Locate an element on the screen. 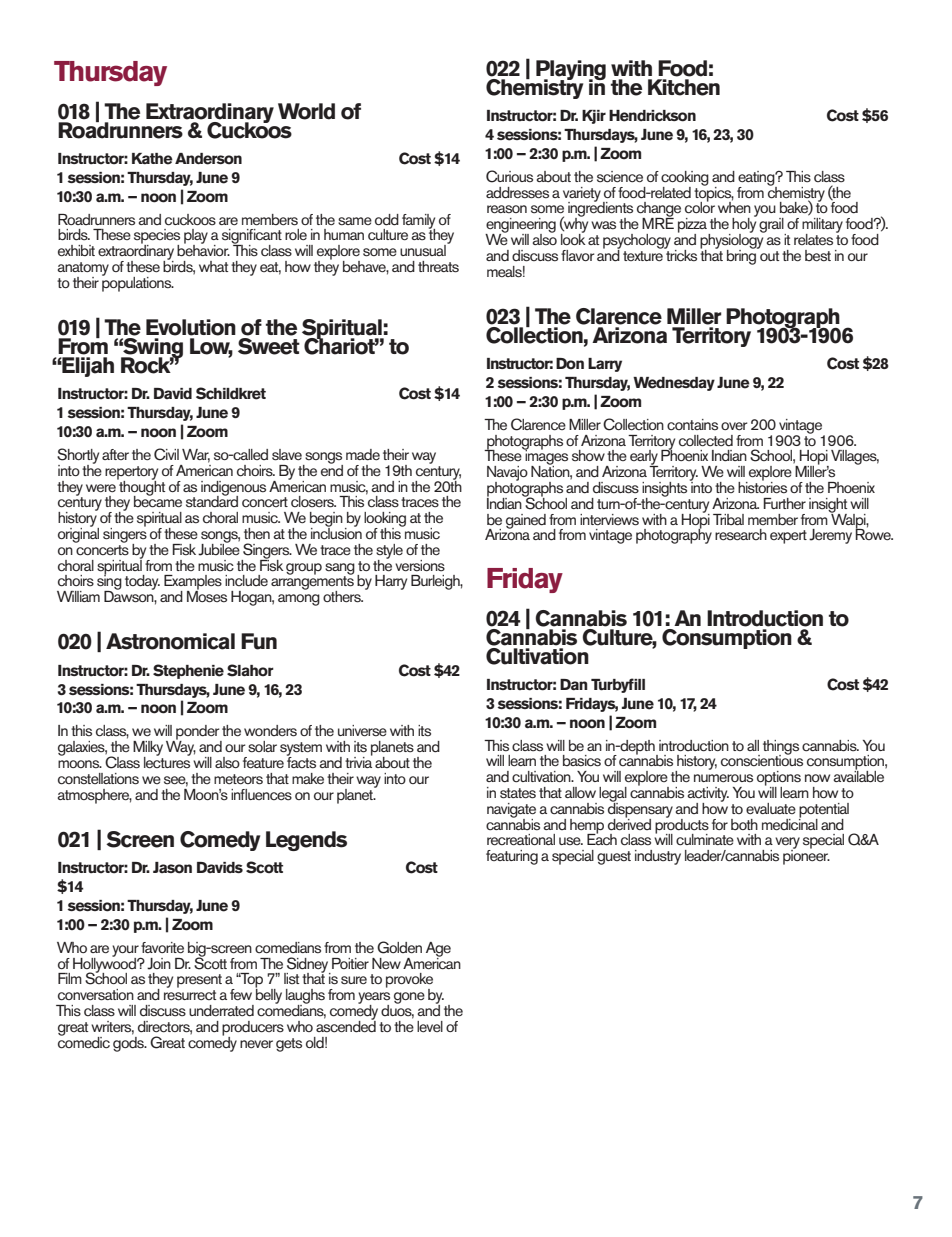  resurrect is located at coordinates (190, 995).
